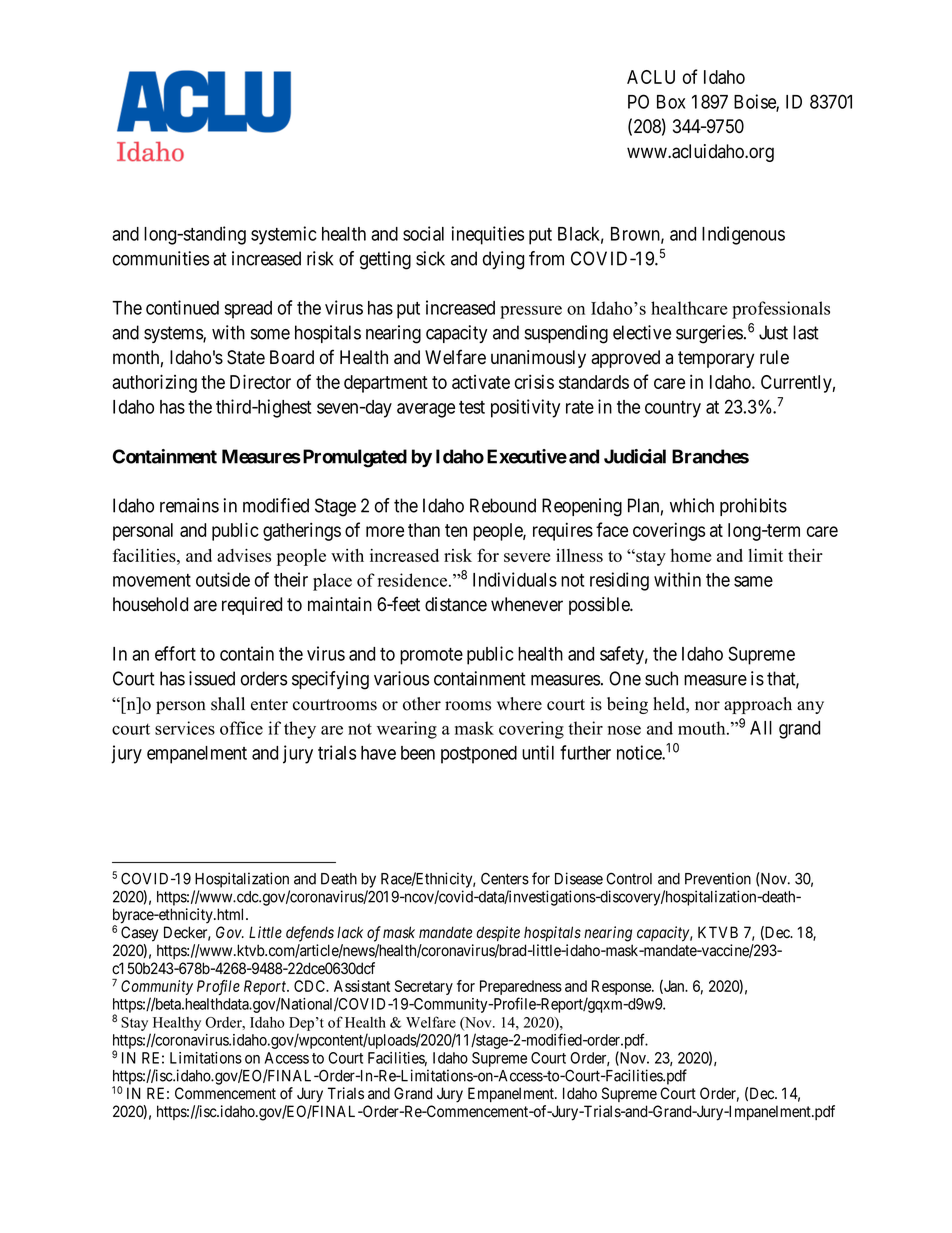 This image has height=1233, width=952. Describe the element at coordinates (498, 933) in the image. I see `despite` at that location.
